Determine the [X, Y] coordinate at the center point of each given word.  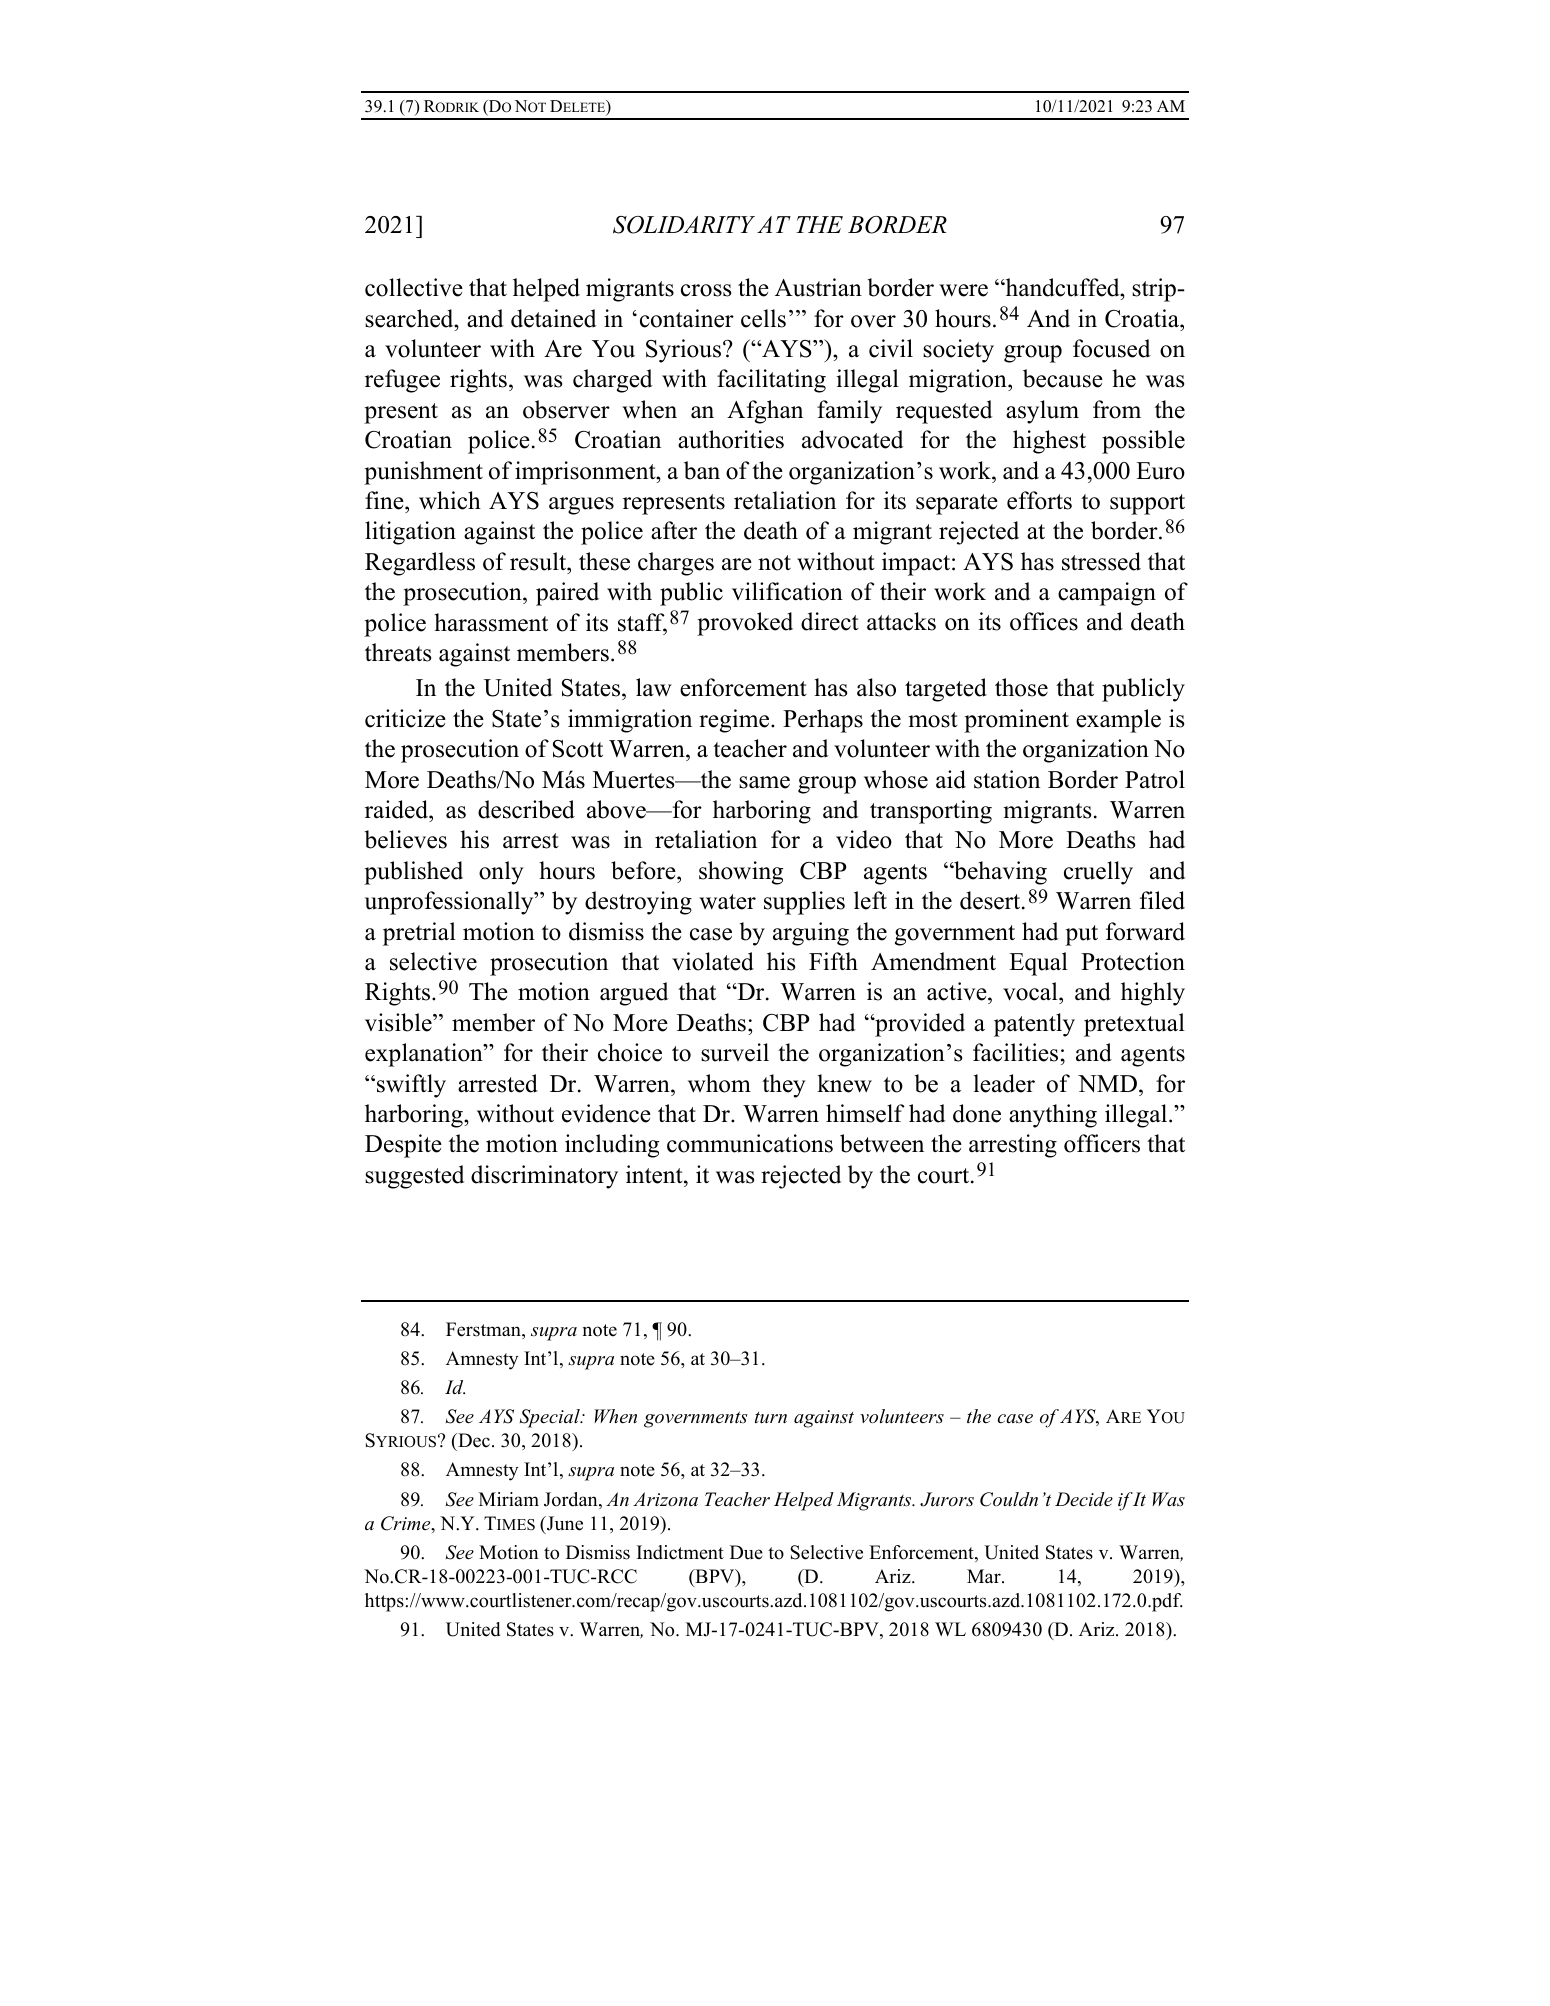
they [784, 1086]
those [1021, 687]
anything [1053, 1116]
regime [735, 721]
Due [746, 1552]
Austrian [818, 287]
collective [414, 287]
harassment [491, 622]
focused [1112, 348]
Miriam [509, 1499]
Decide [1084, 1499]
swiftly [411, 1086]
